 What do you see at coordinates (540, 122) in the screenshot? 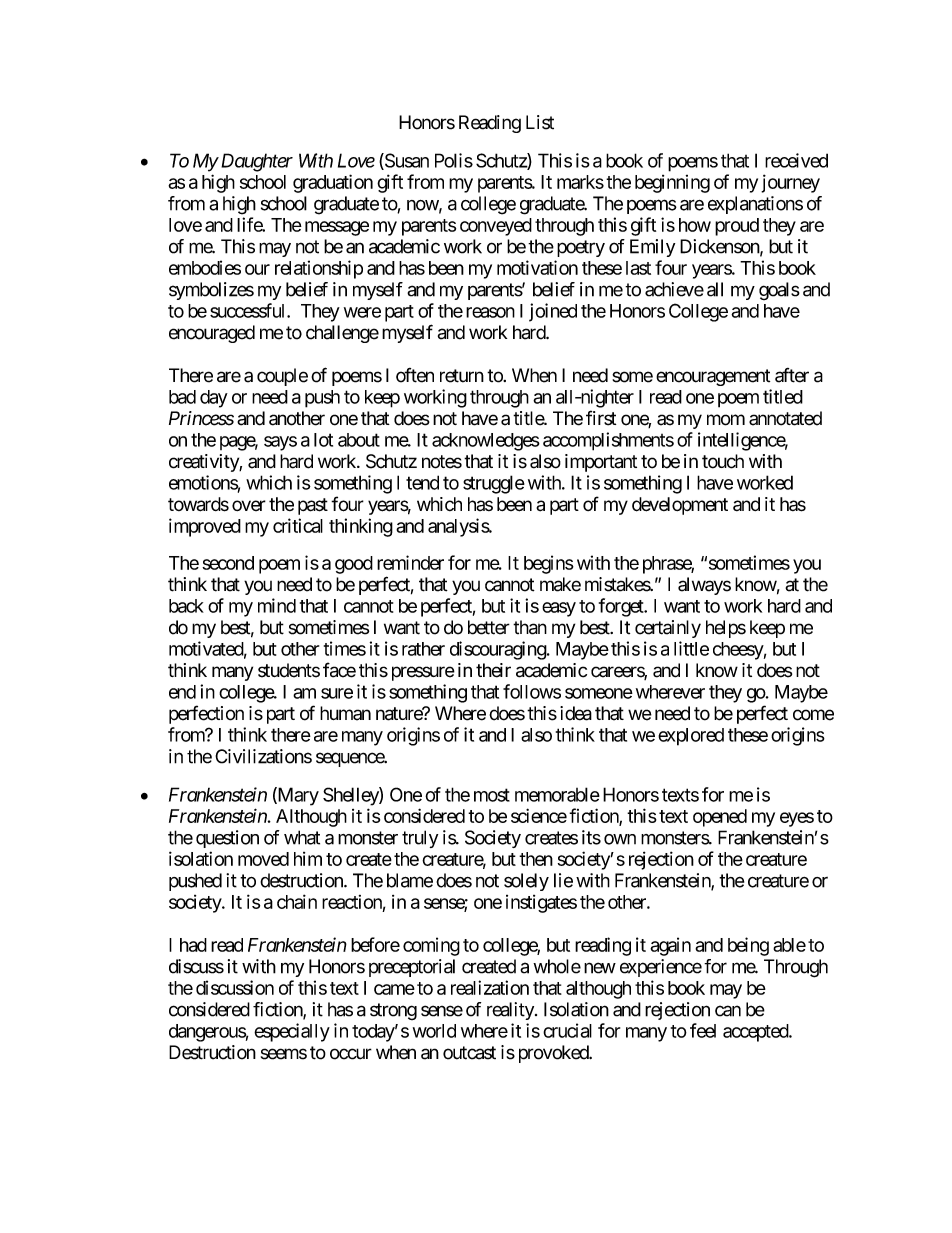
I see `List` at bounding box center [540, 122].
